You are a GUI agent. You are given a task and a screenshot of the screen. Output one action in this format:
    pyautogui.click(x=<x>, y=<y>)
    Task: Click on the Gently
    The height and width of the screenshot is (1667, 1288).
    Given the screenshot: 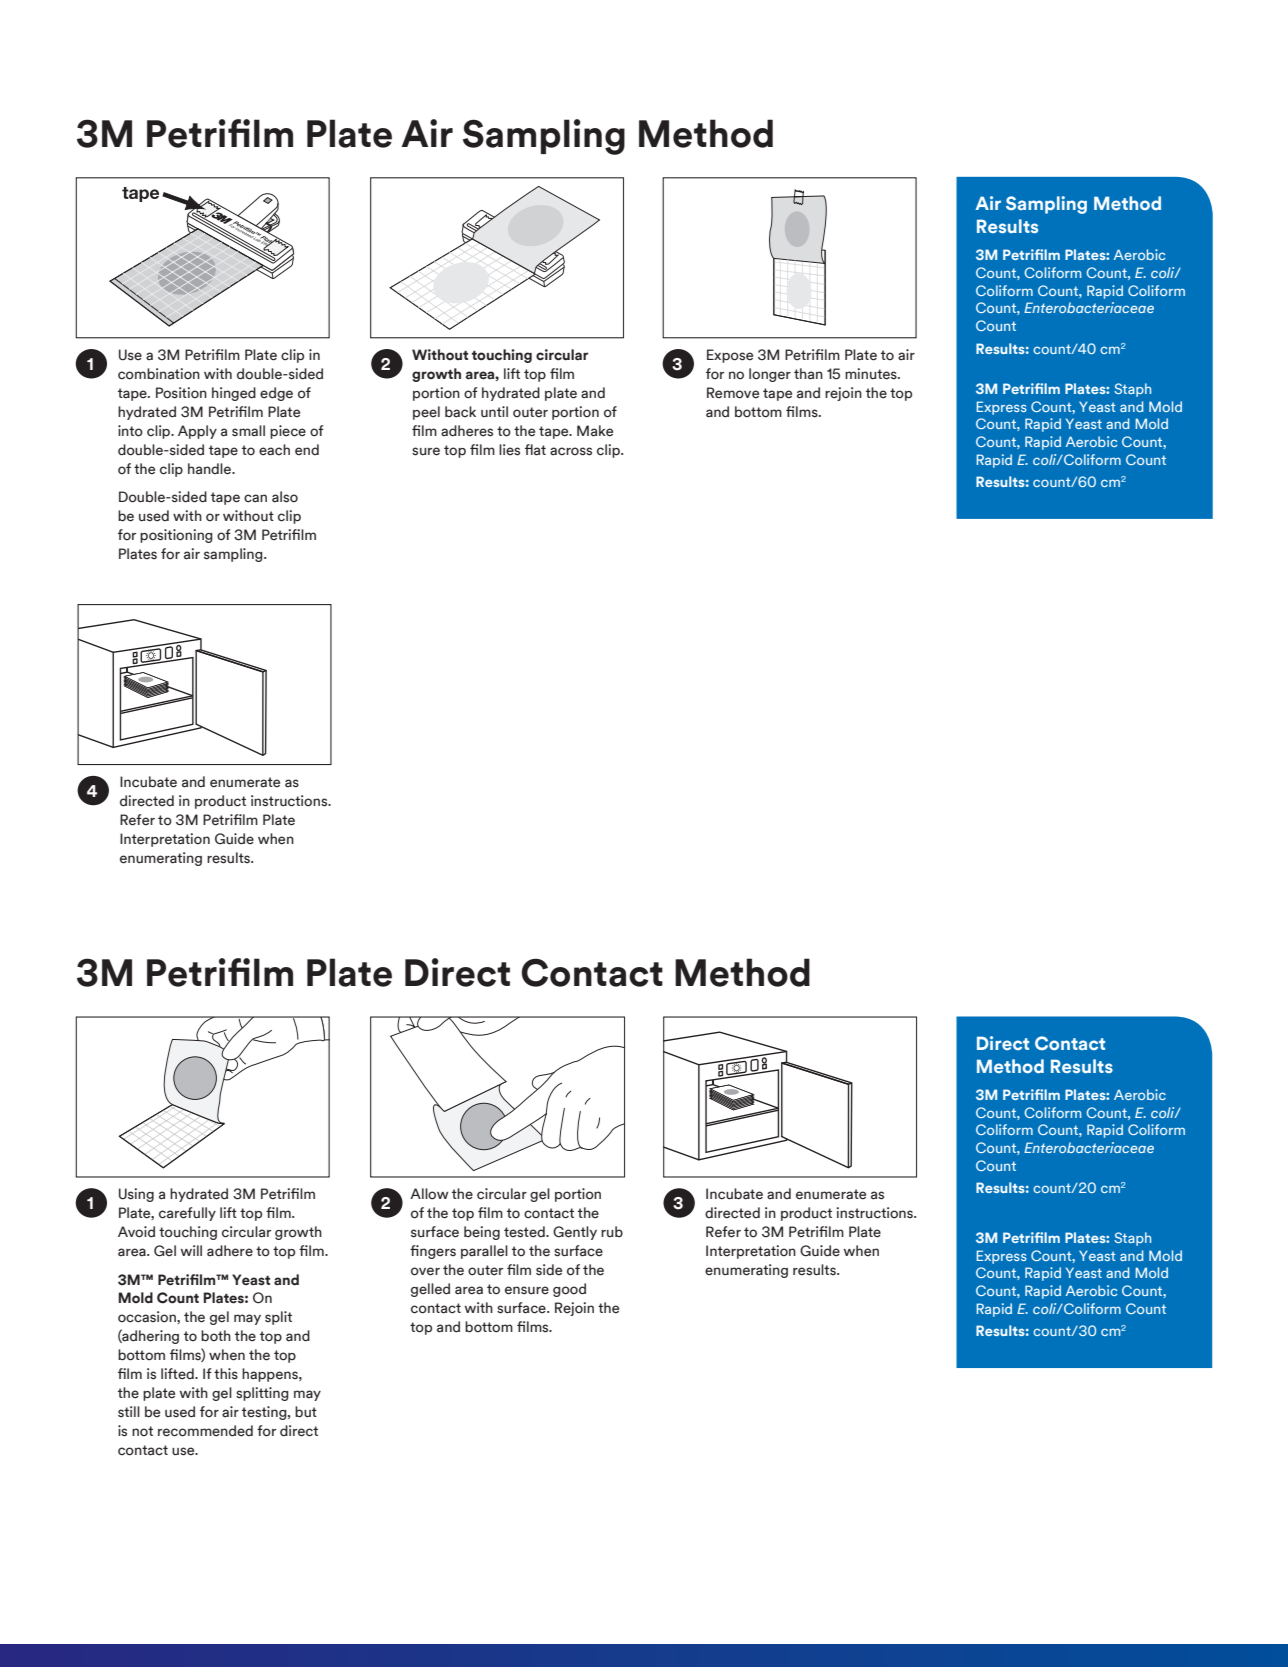 What is the action you would take?
    pyautogui.click(x=575, y=1233)
